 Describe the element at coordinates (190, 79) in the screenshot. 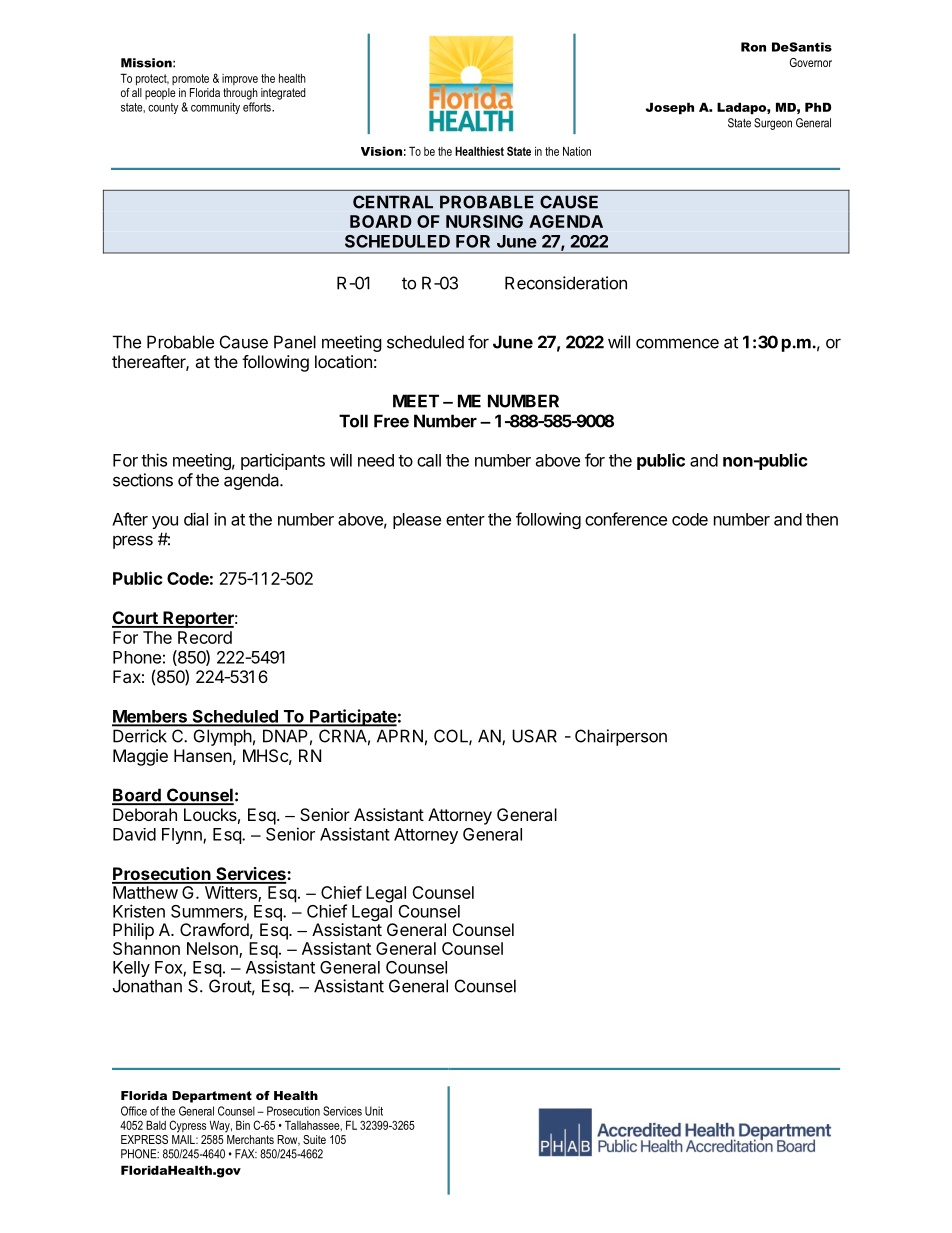

I see `promote` at that location.
